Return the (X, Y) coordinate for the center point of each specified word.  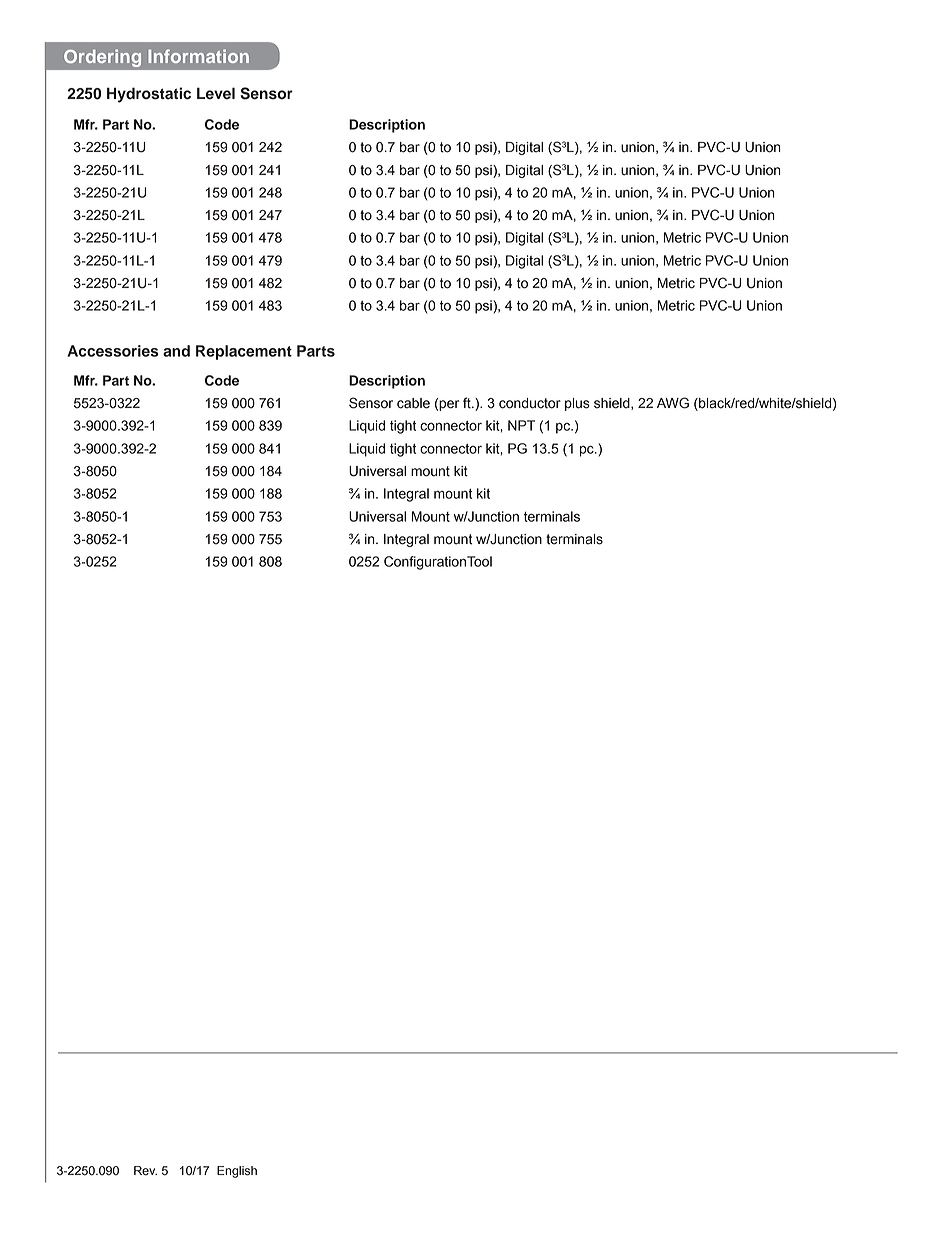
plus (577, 404)
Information (198, 56)
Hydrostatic (149, 95)
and (176, 351)
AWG (673, 403)
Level (216, 93)
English (237, 1172)
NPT (521, 425)
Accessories (113, 351)
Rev (145, 1171)
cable (413, 403)
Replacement (244, 352)
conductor (530, 403)
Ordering (102, 58)
